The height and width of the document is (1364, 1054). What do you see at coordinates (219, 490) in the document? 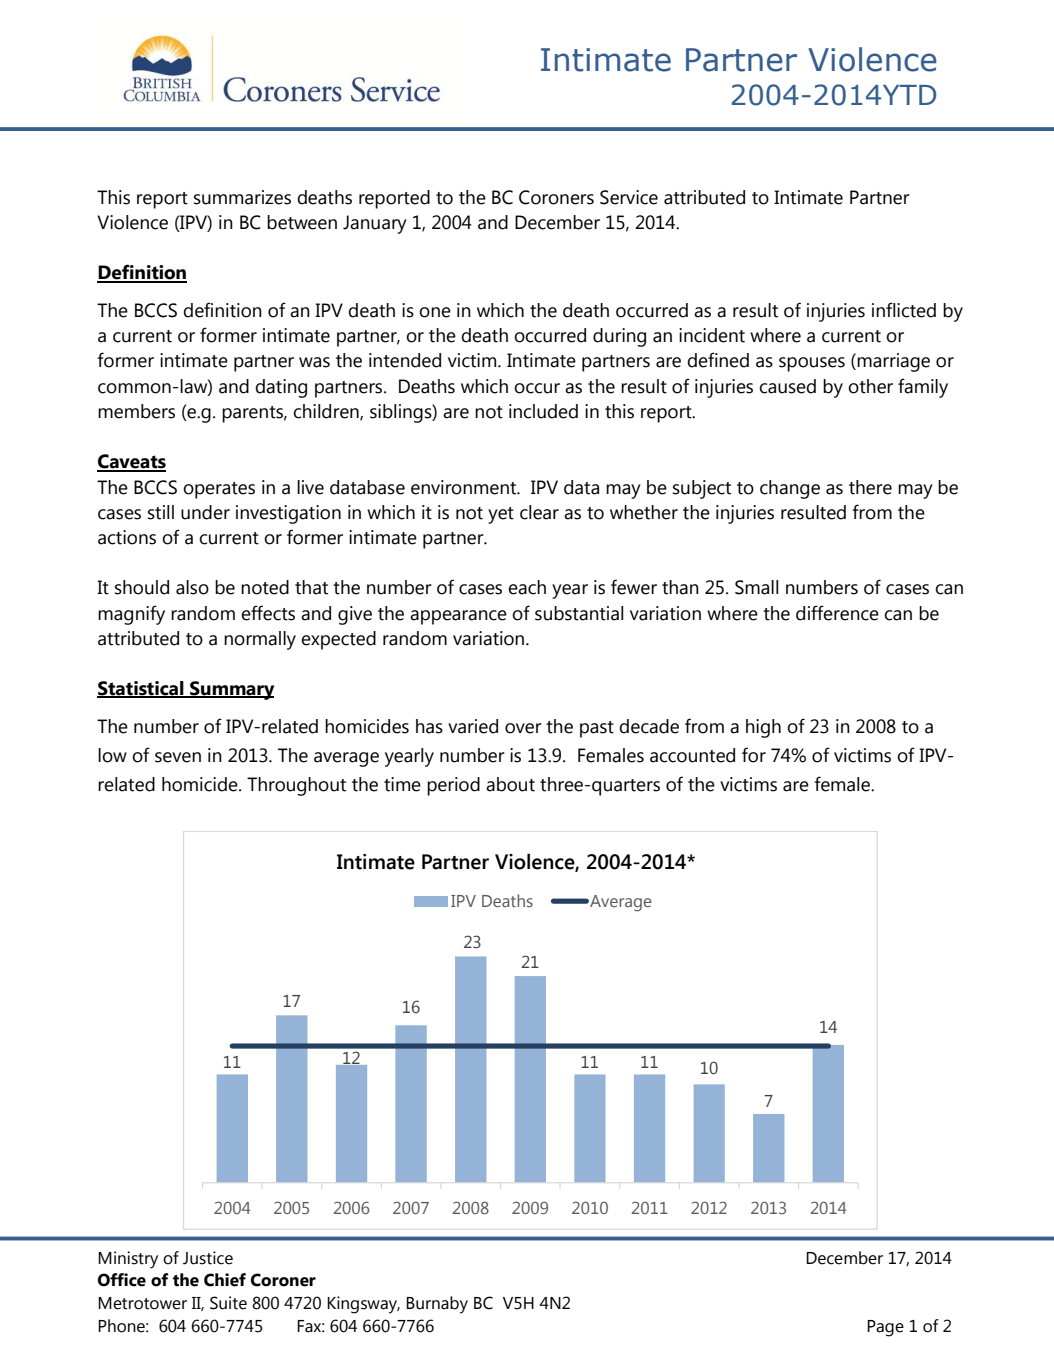
I see `operates` at bounding box center [219, 490].
